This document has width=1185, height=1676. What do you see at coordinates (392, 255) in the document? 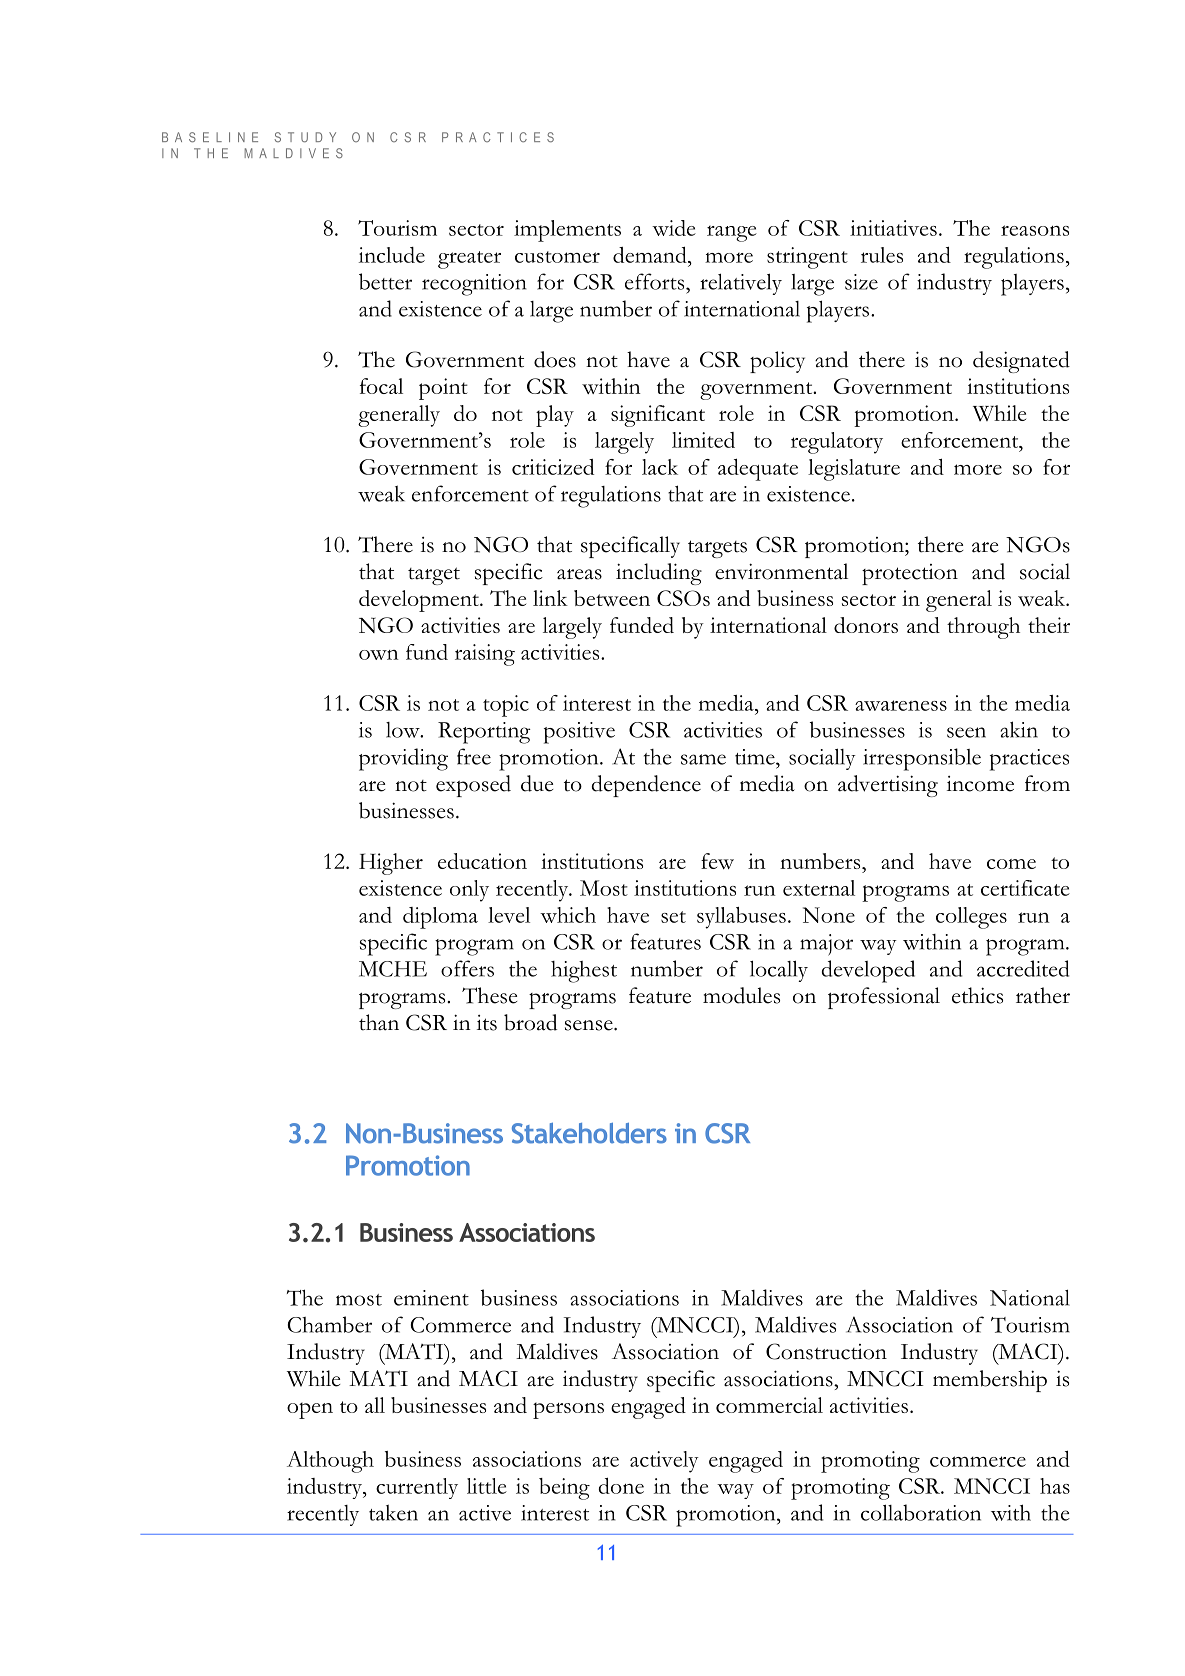
I see `include` at bounding box center [392, 255].
